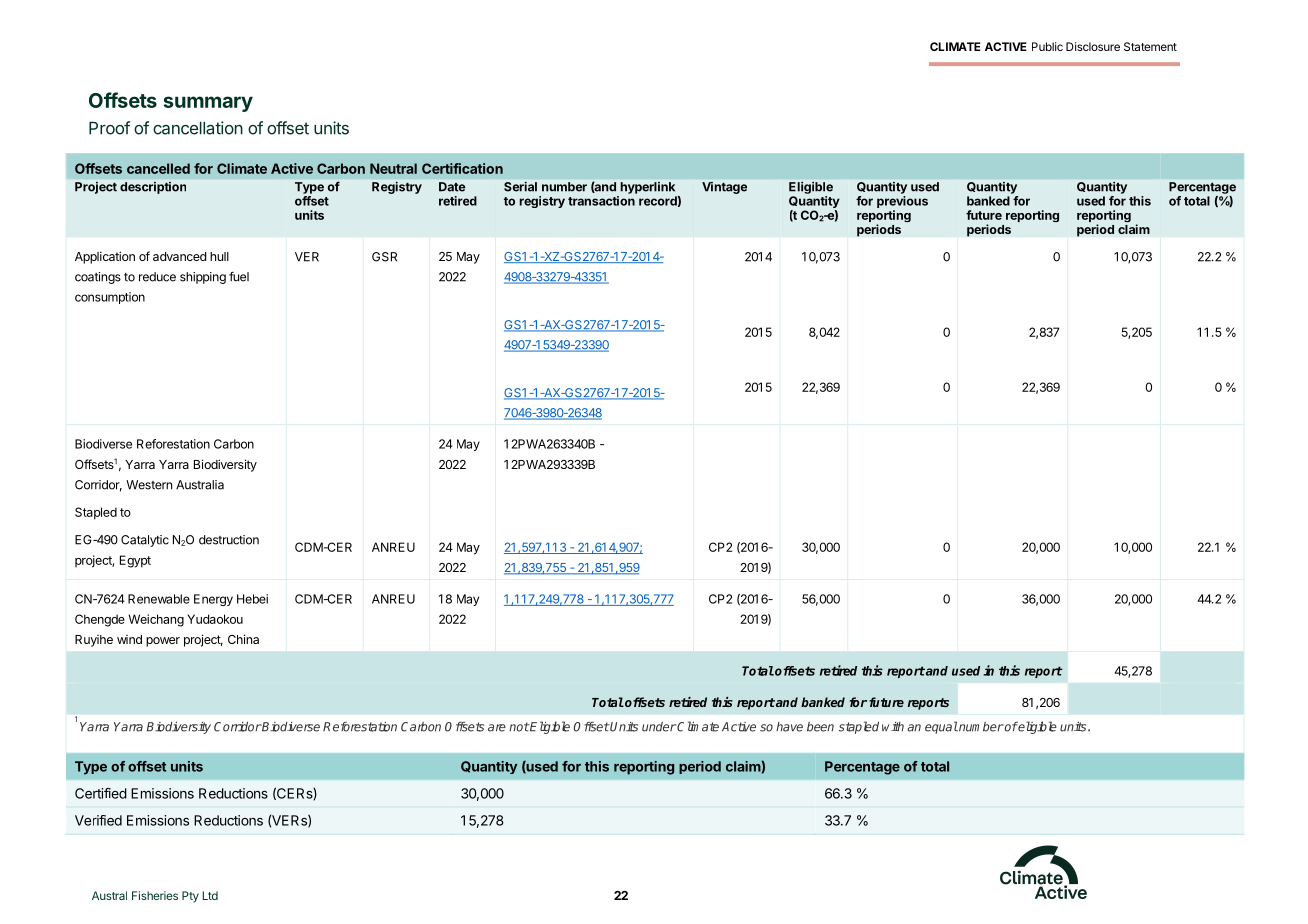 The image size is (1308, 924). I want to click on China, so click(243, 639).
